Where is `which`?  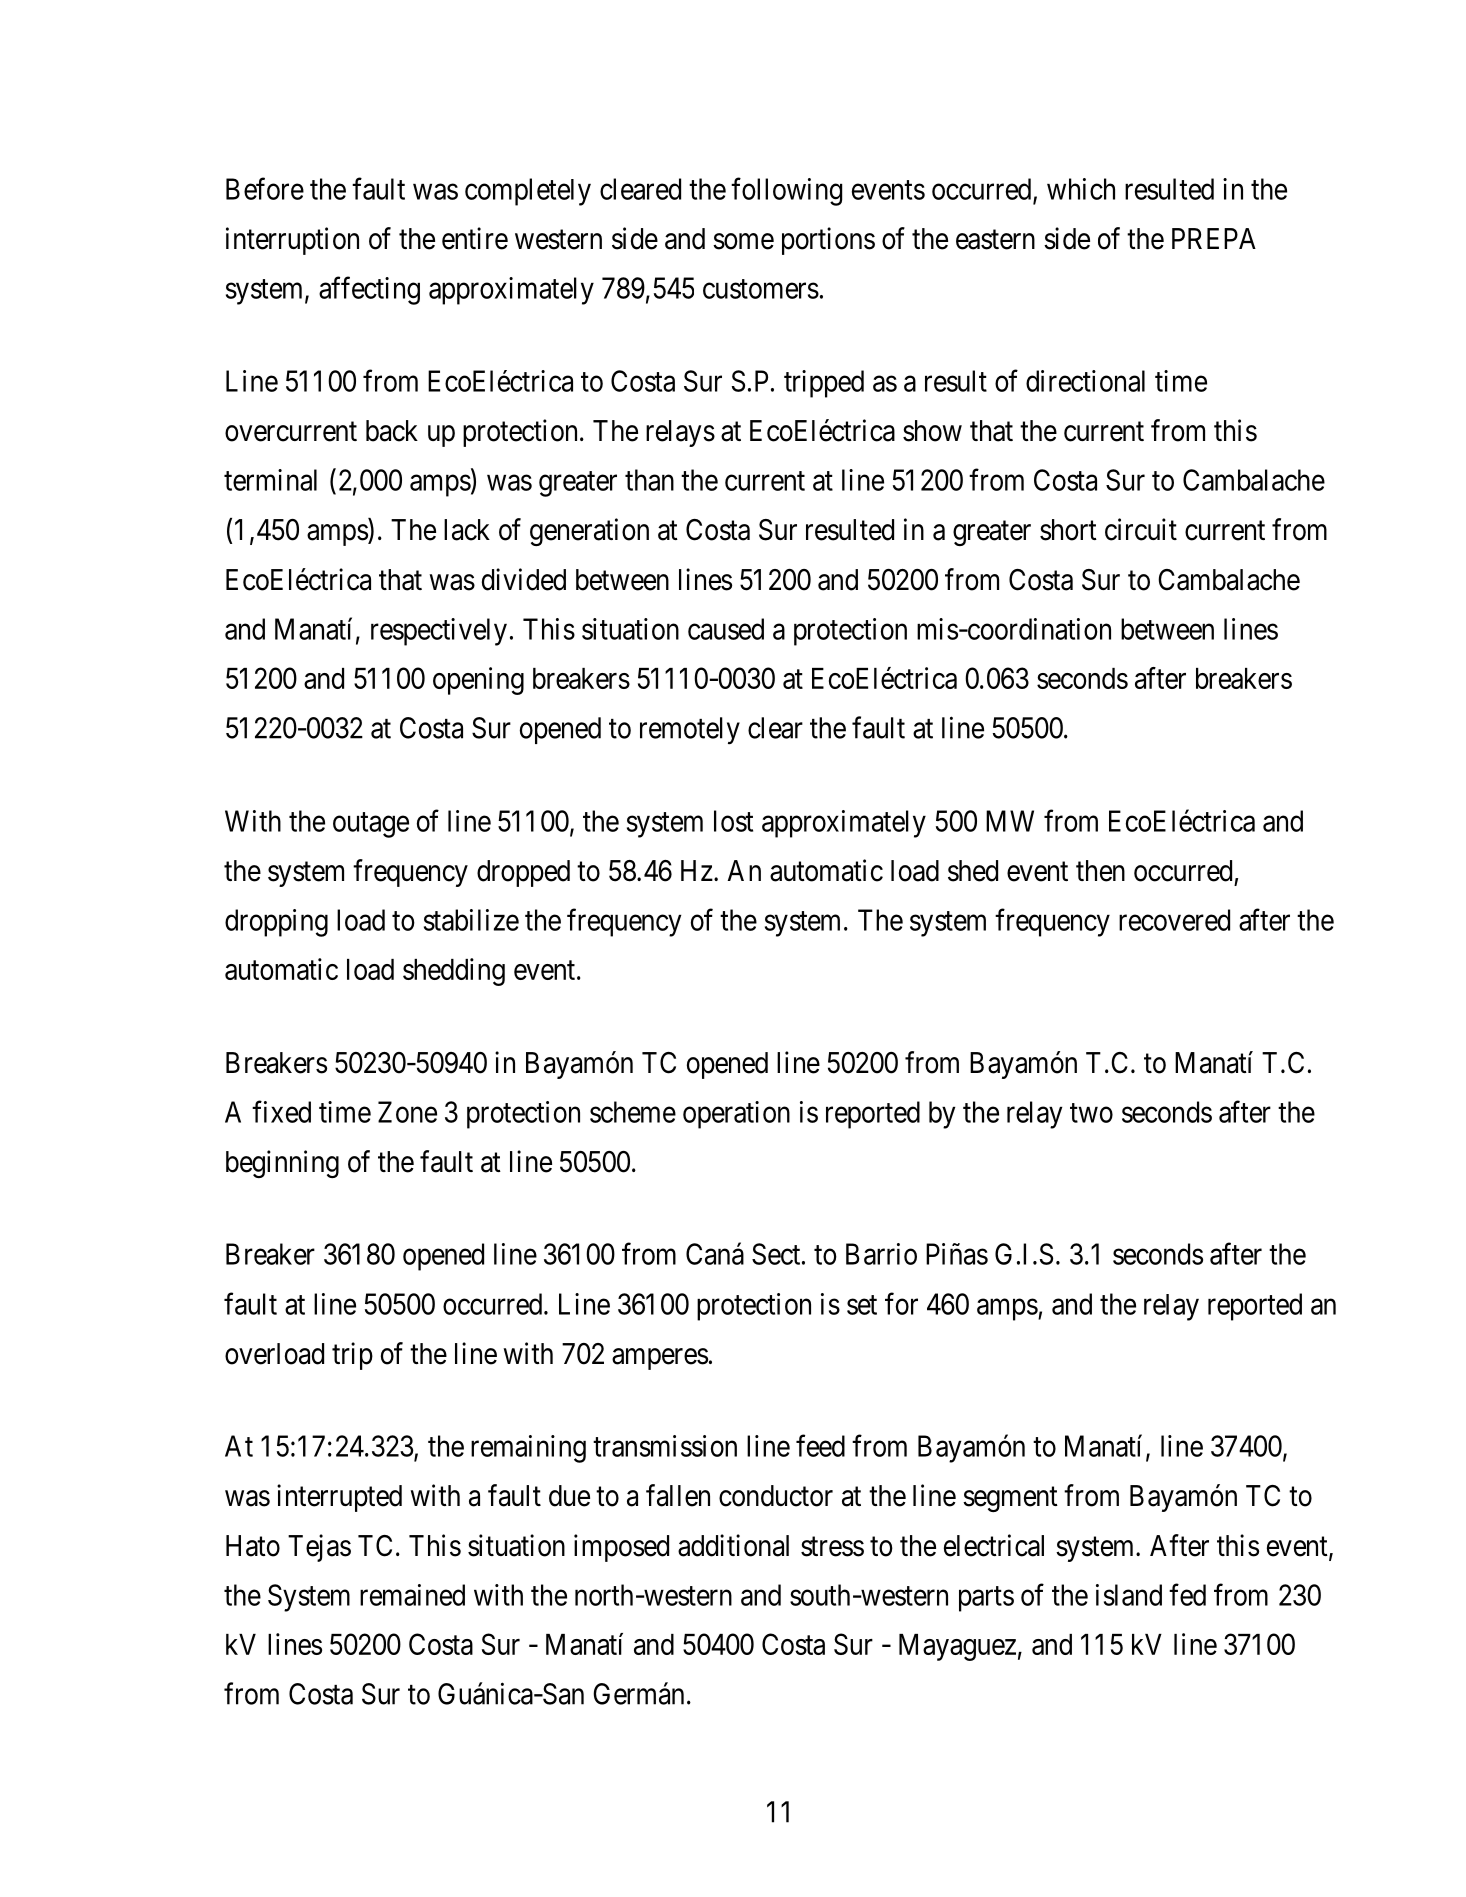 which is located at coordinates (1081, 189).
